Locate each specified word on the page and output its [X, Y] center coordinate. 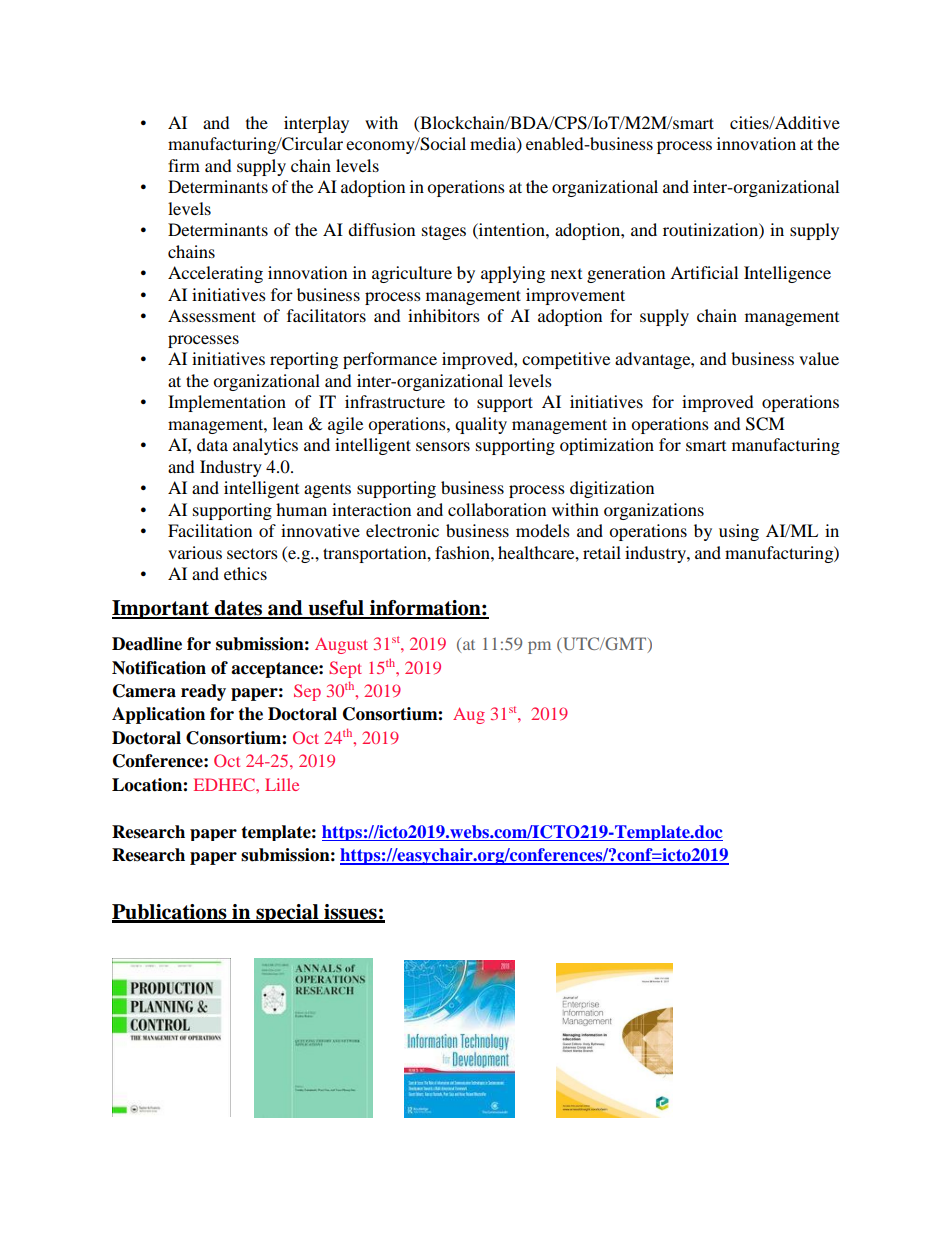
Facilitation [210, 530]
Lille [282, 784]
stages [444, 233]
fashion [463, 552]
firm [184, 165]
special [287, 913]
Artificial [704, 272]
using [739, 532]
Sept [345, 669]
